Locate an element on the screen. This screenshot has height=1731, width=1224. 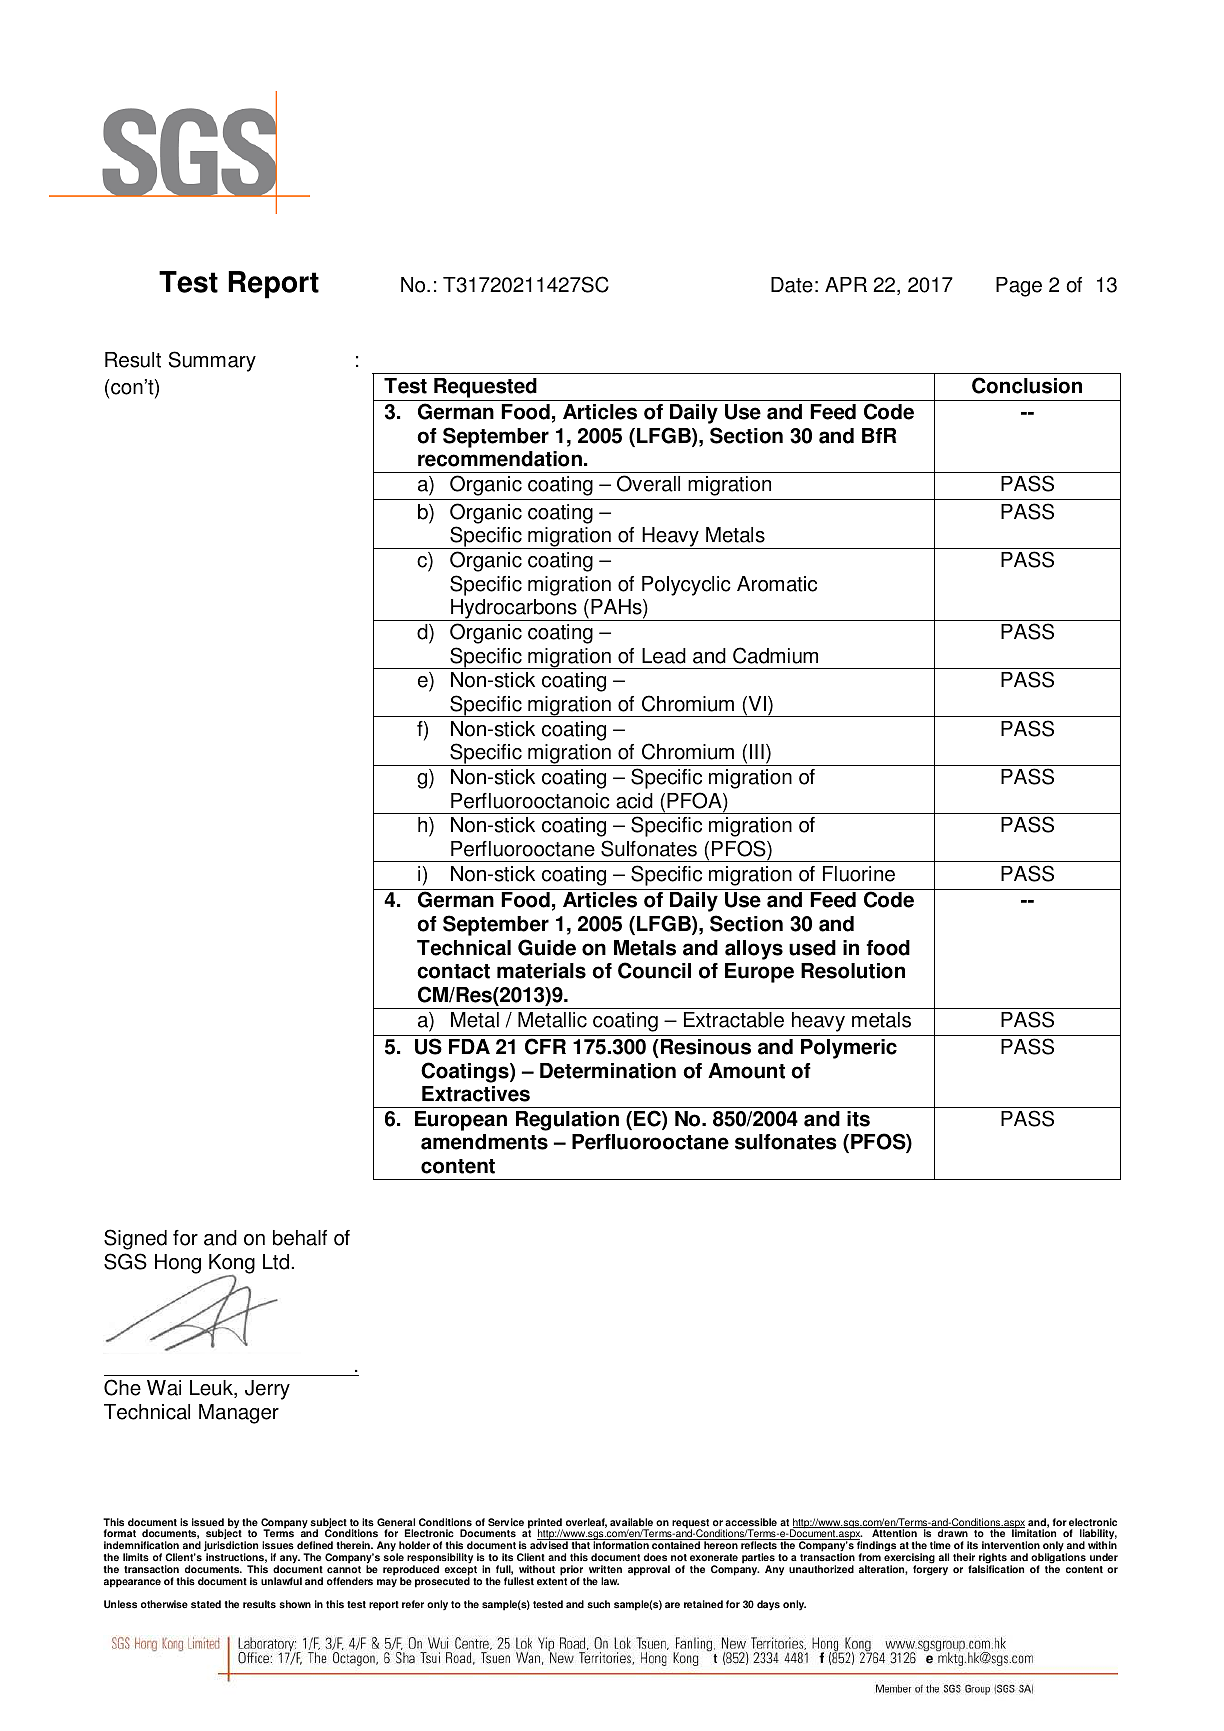
Summary is located at coordinates (212, 361).
